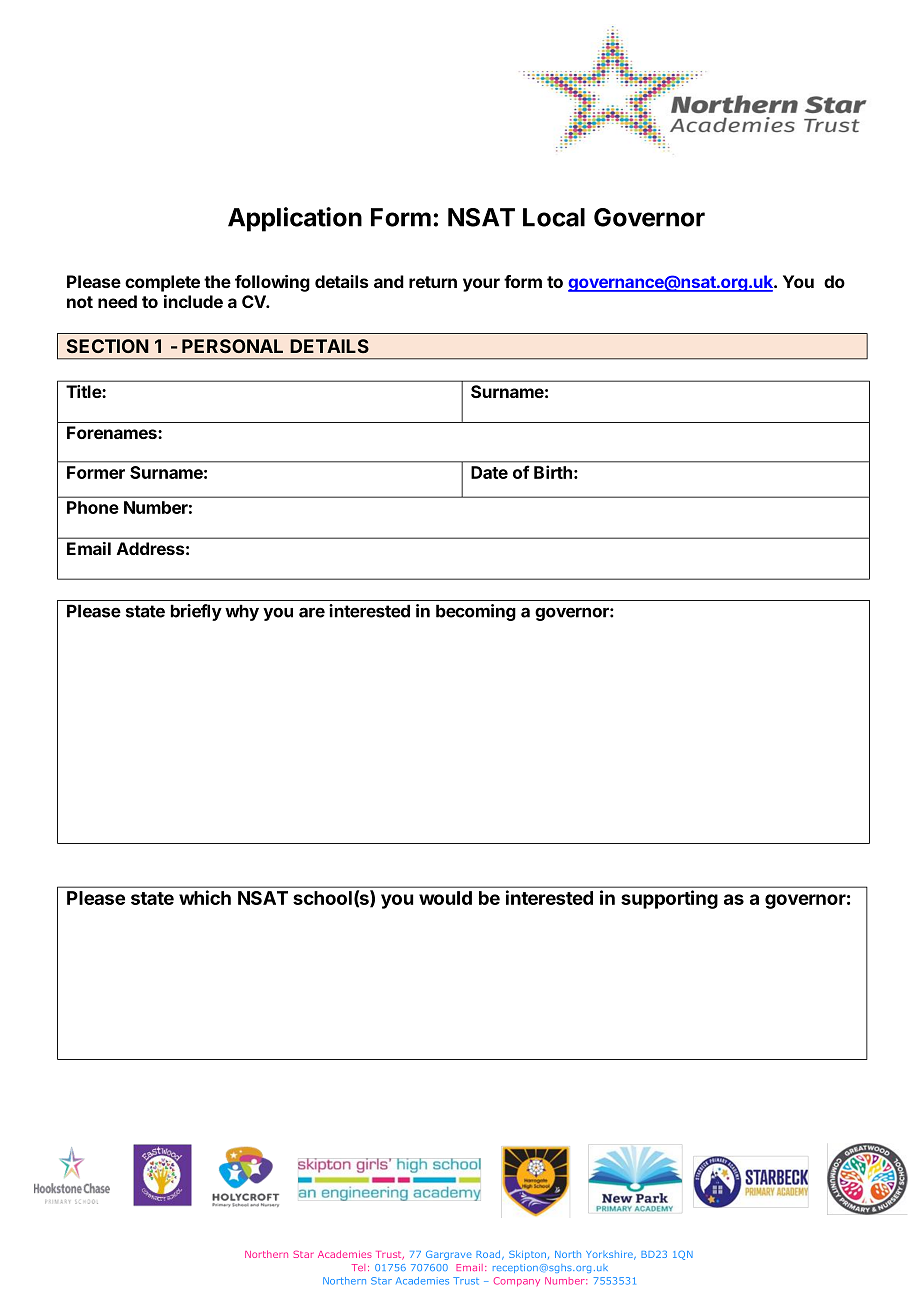  Describe the element at coordinates (242, 612) in the screenshot. I see `why` at that location.
